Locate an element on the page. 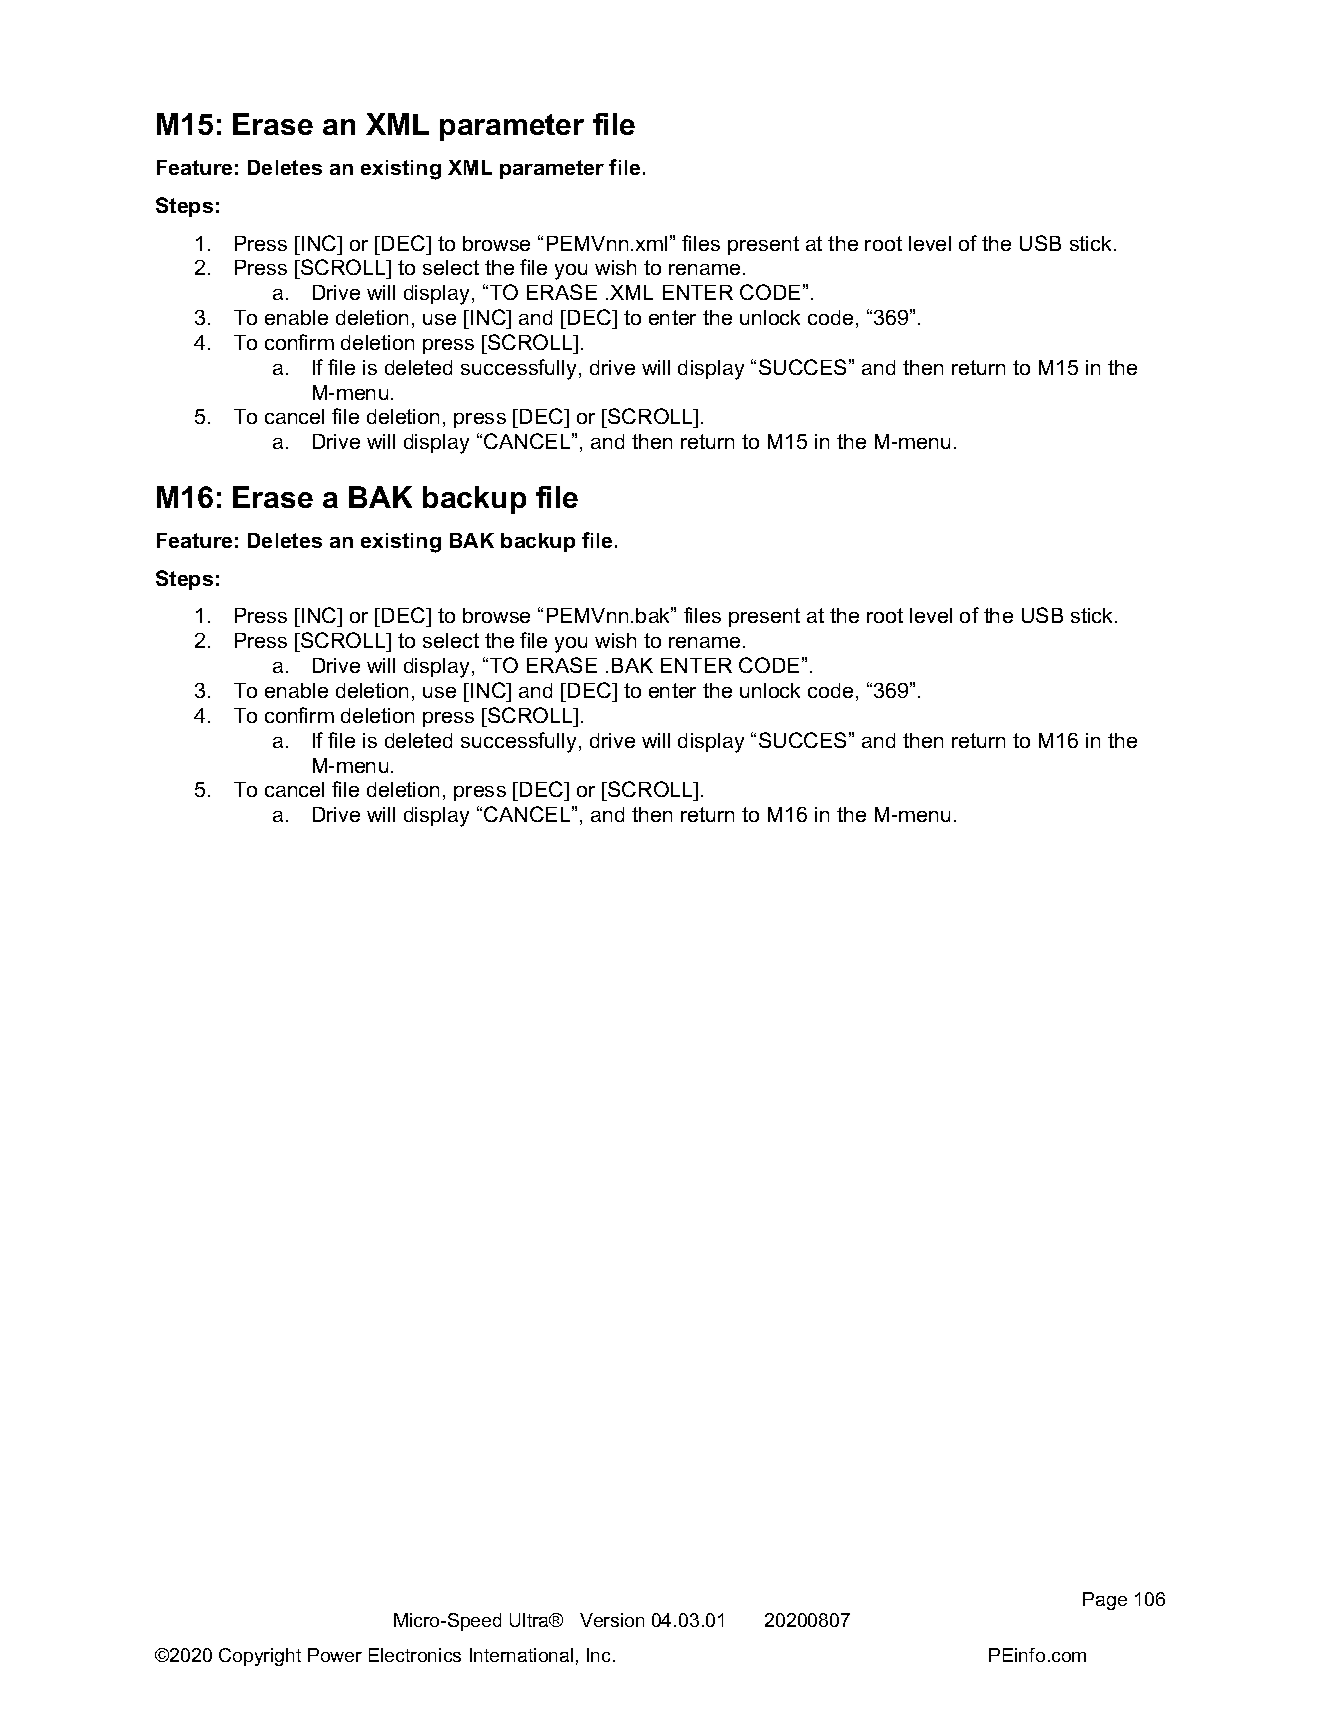 The image size is (1322, 1711). Page is located at coordinates (1105, 1601).
